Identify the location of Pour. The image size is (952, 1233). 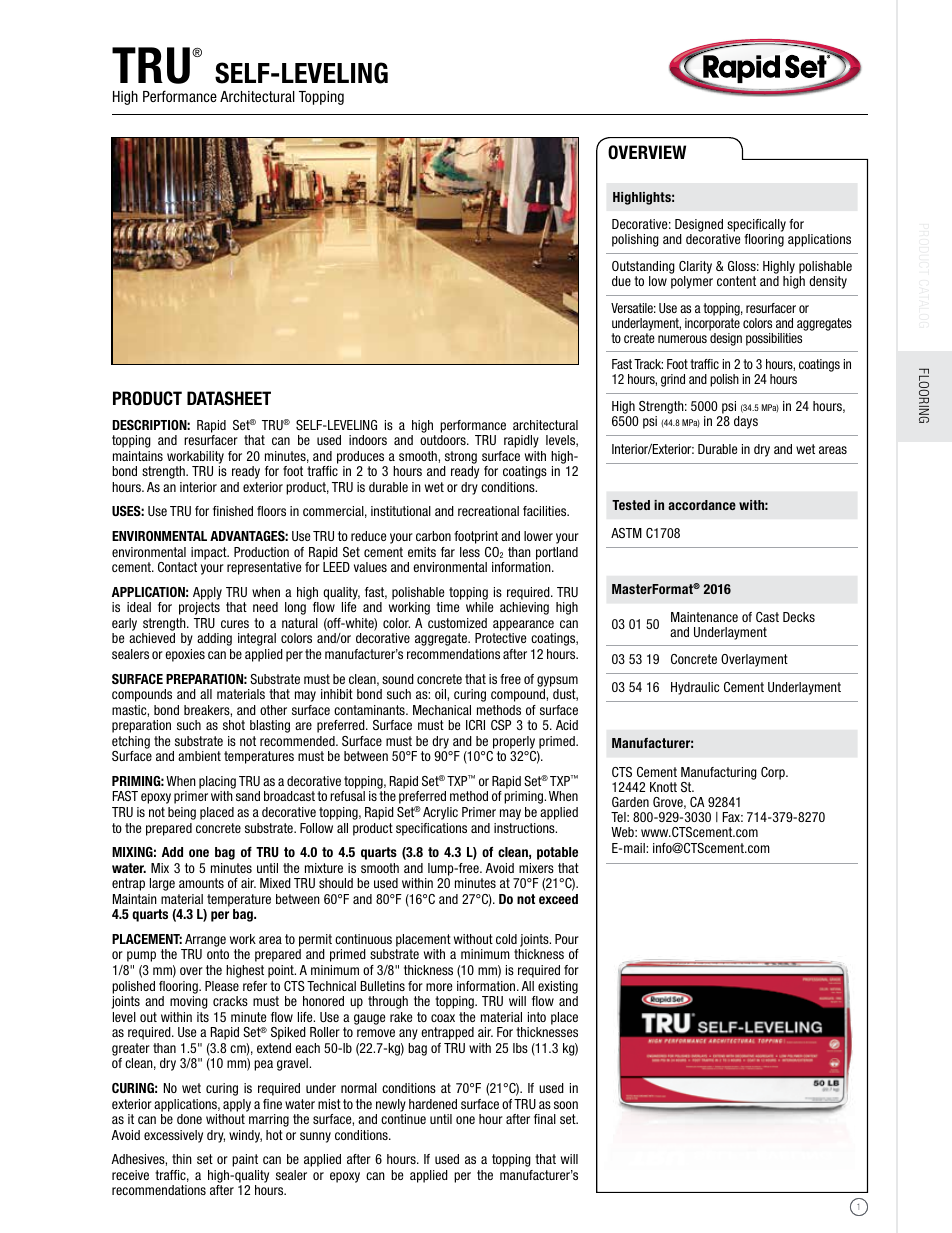
(567, 939).
